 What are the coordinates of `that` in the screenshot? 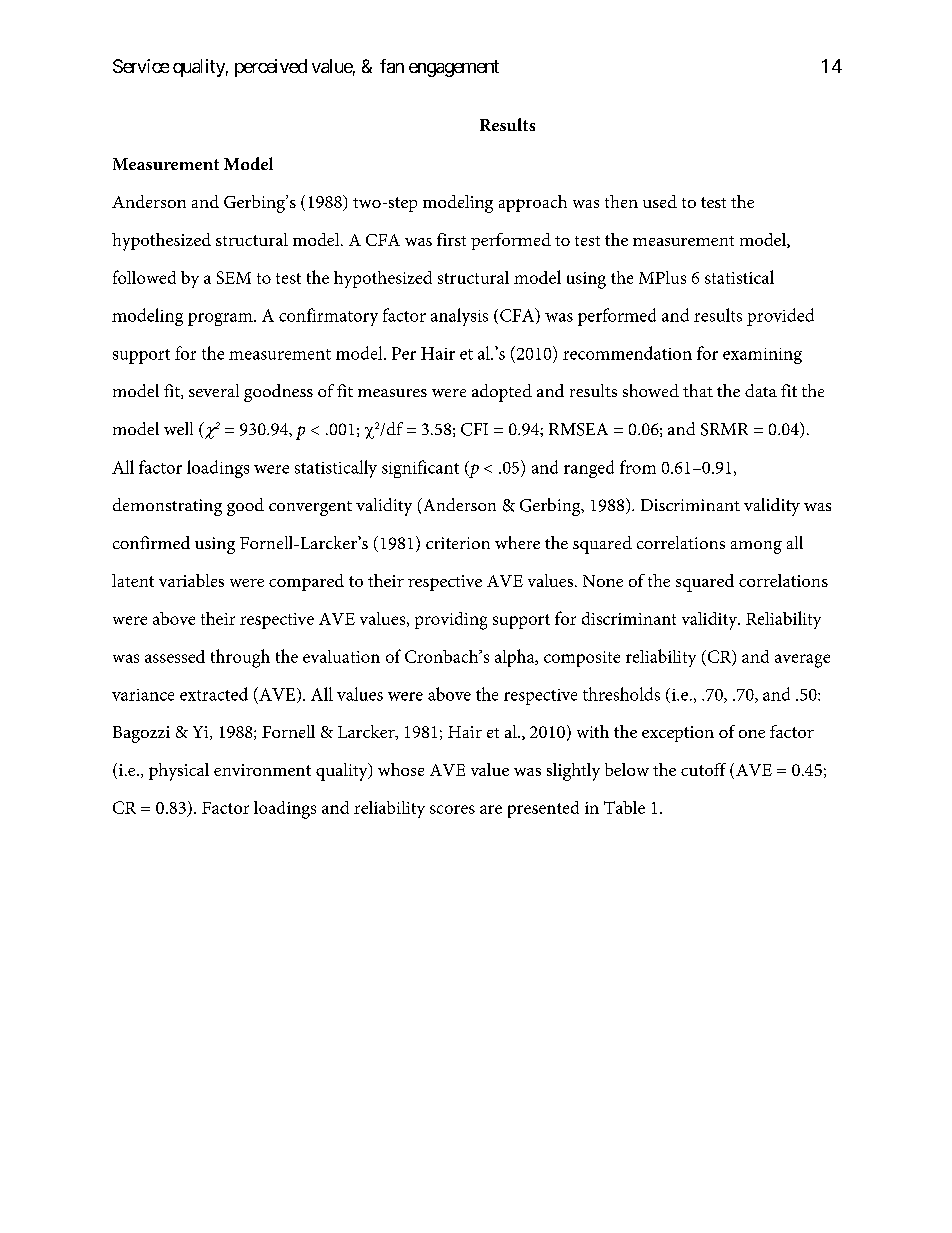 It's located at (698, 390).
